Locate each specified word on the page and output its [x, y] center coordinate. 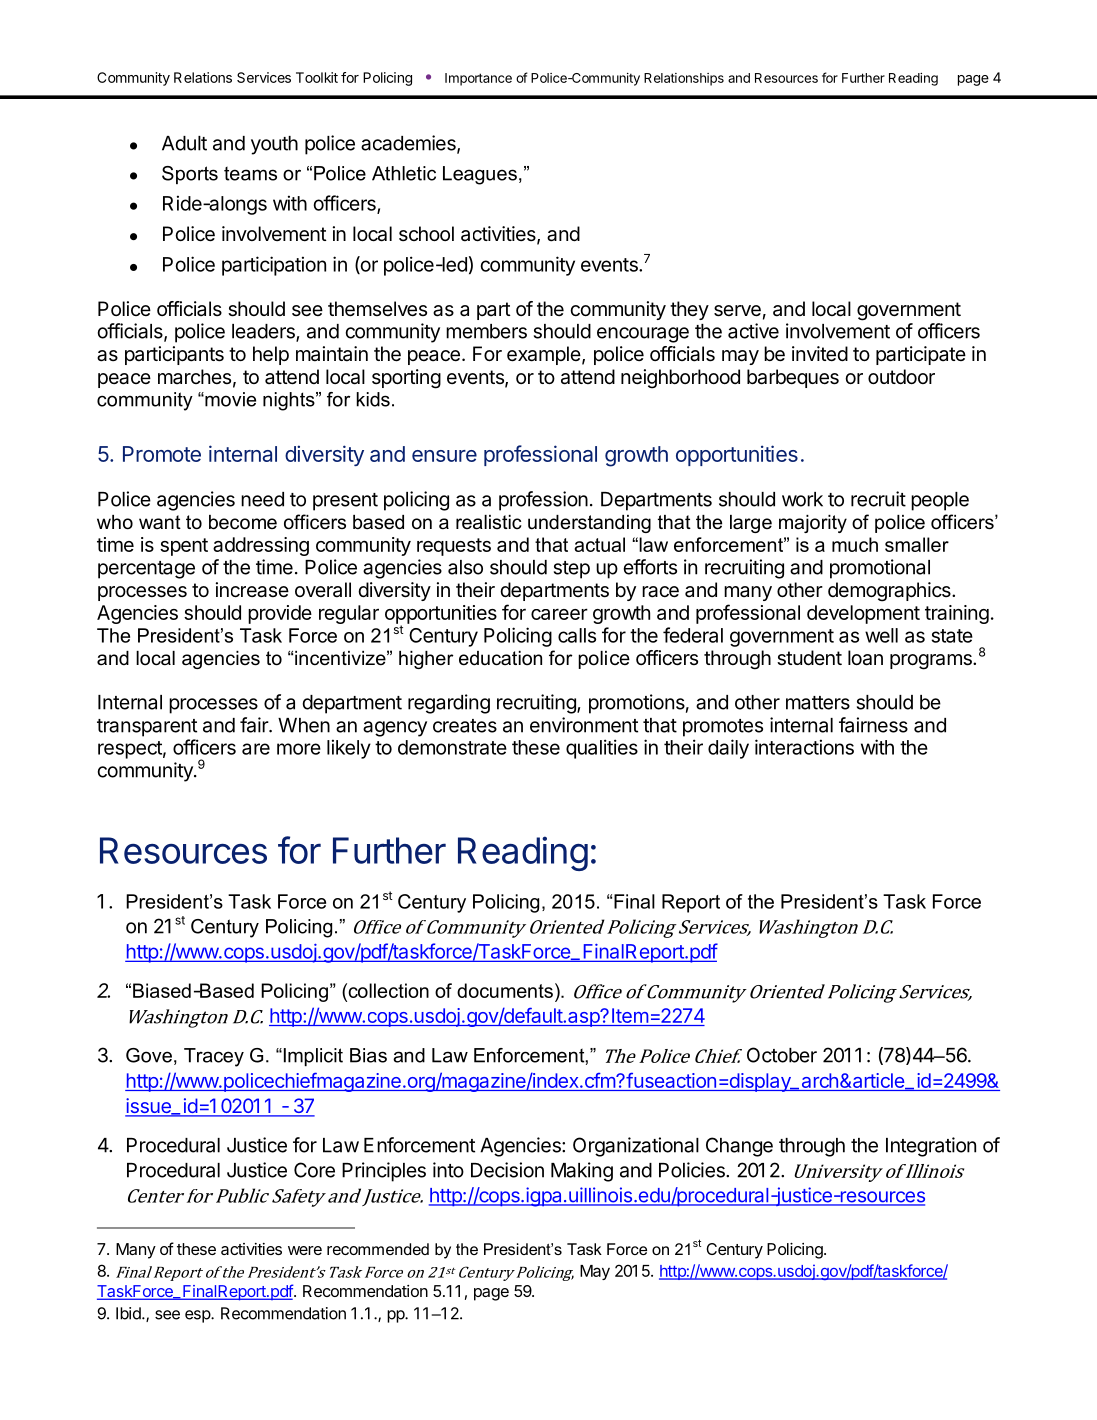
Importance [478, 79]
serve [737, 311]
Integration [931, 1147]
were [305, 1250]
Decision [507, 1170]
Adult [184, 143]
